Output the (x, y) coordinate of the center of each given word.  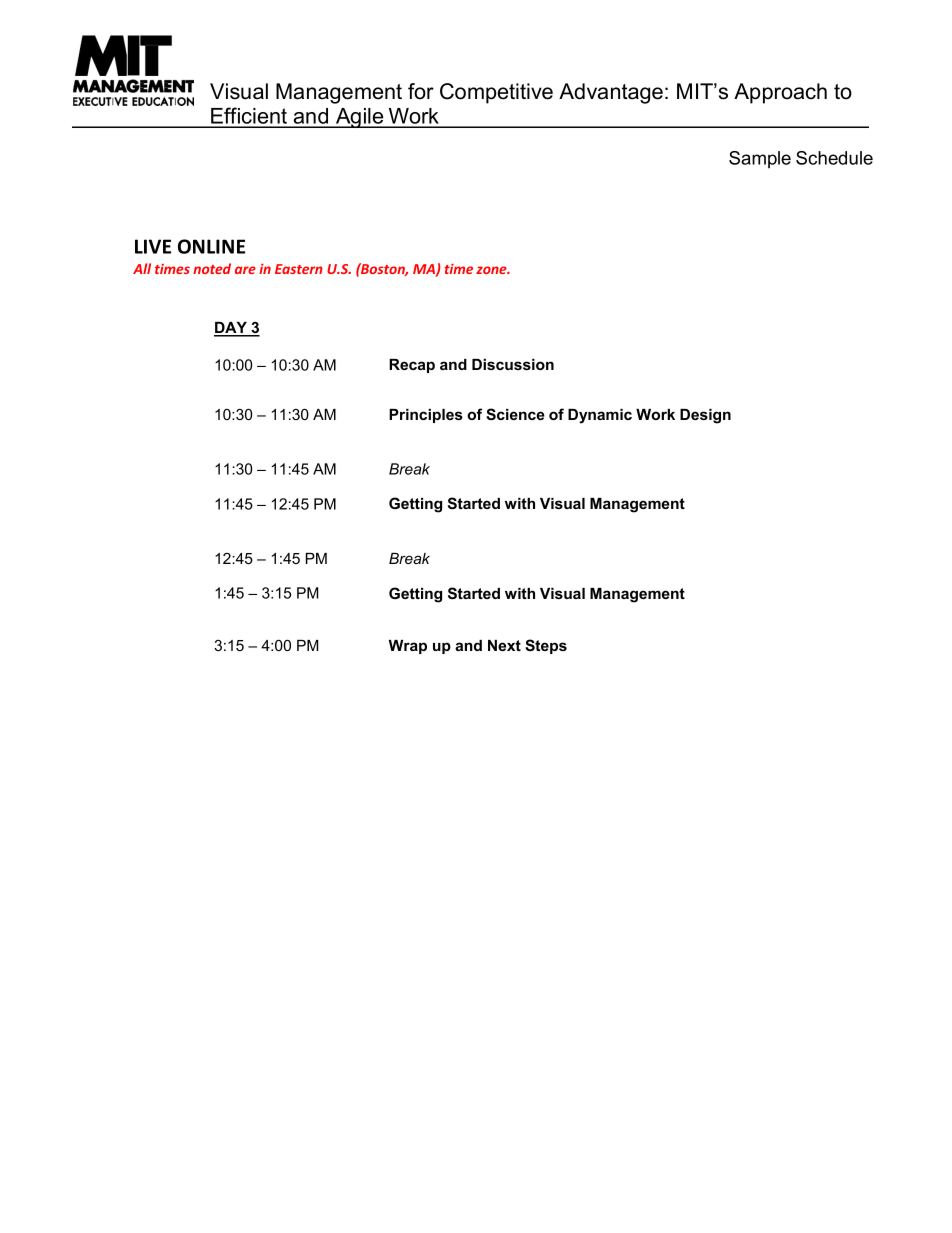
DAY (231, 329)
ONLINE (211, 246)
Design (705, 416)
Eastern (299, 269)
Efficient (249, 117)
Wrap (408, 647)
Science (515, 414)
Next (504, 645)
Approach (780, 93)
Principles (426, 416)
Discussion (513, 364)
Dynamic (600, 416)
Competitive (496, 93)
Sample (760, 159)
